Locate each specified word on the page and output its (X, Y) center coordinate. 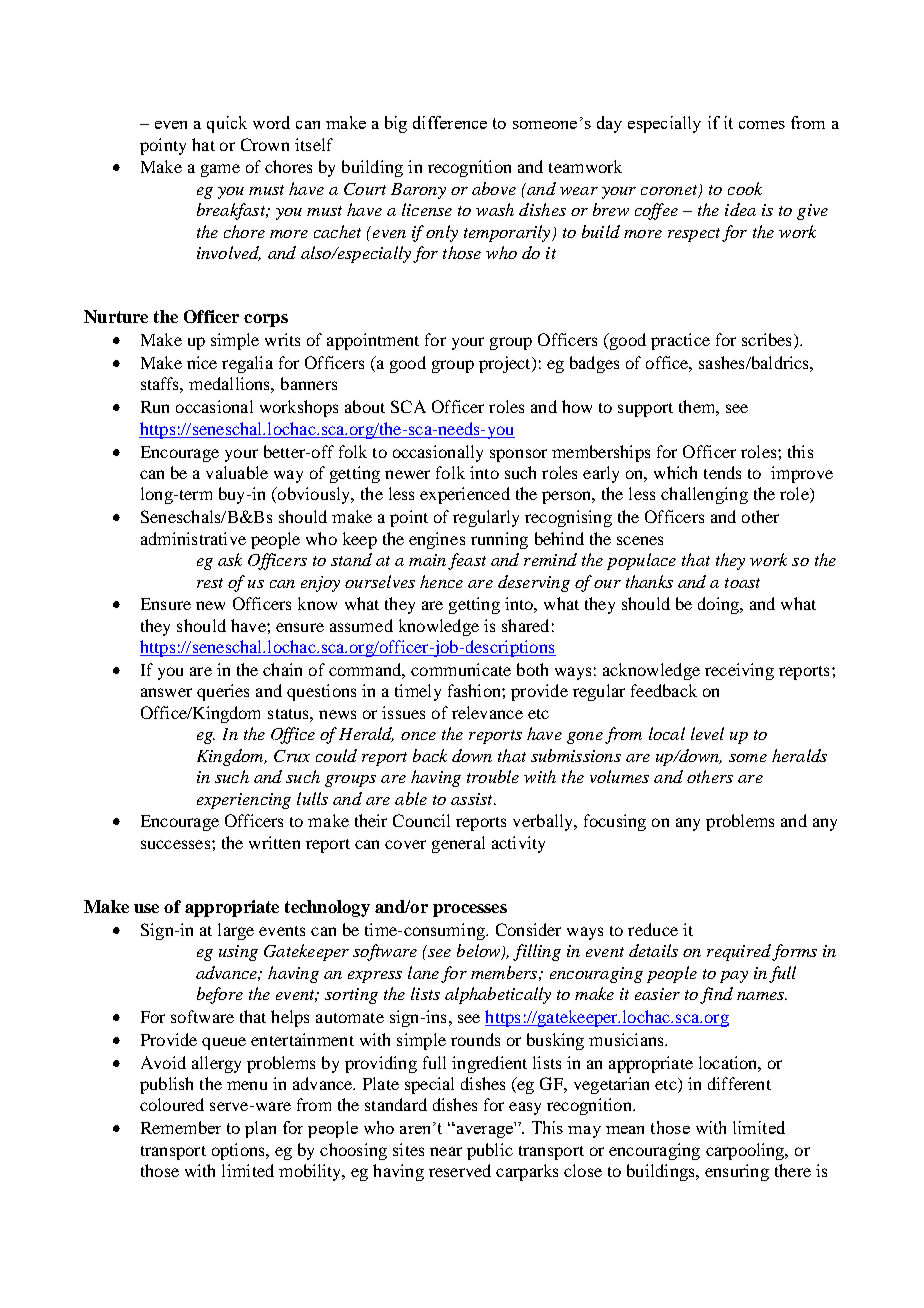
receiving (739, 671)
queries (223, 692)
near (446, 1151)
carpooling (746, 1151)
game (220, 170)
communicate (461, 669)
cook (745, 188)
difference (450, 122)
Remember (181, 1127)
